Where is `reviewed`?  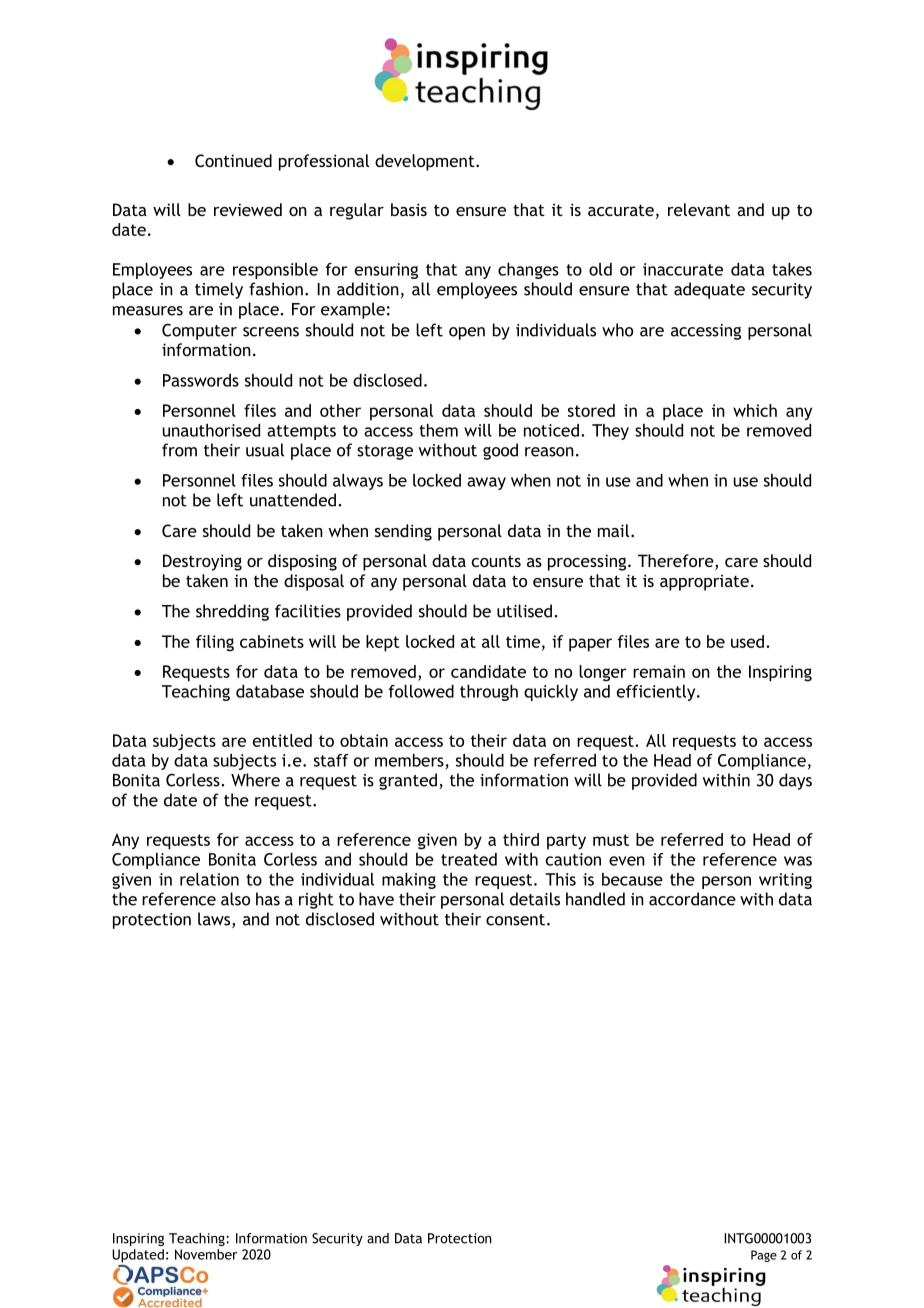 reviewed is located at coordinates (248, 209).
